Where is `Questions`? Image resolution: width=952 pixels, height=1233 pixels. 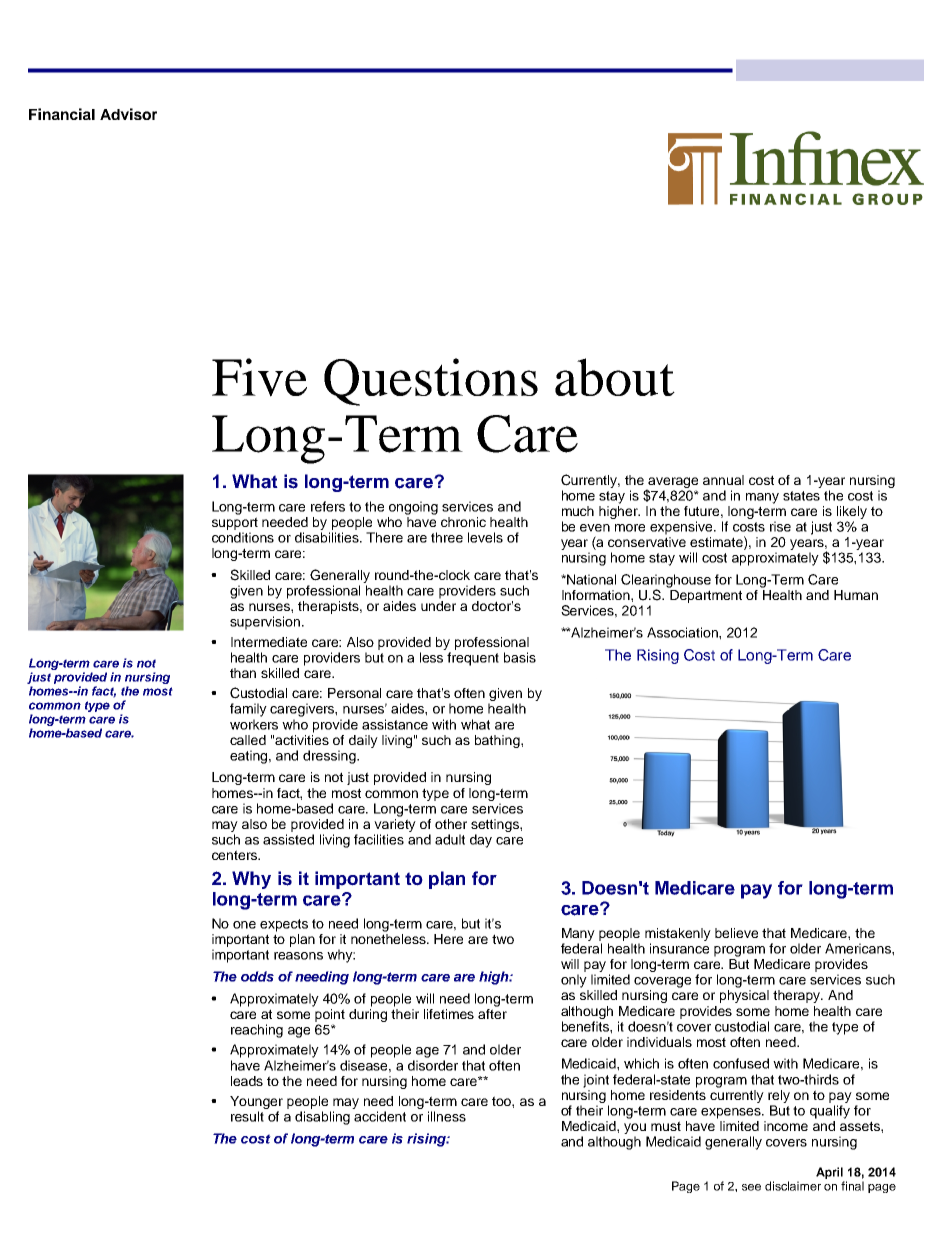 Questions is located at coordinates (431, 382).
